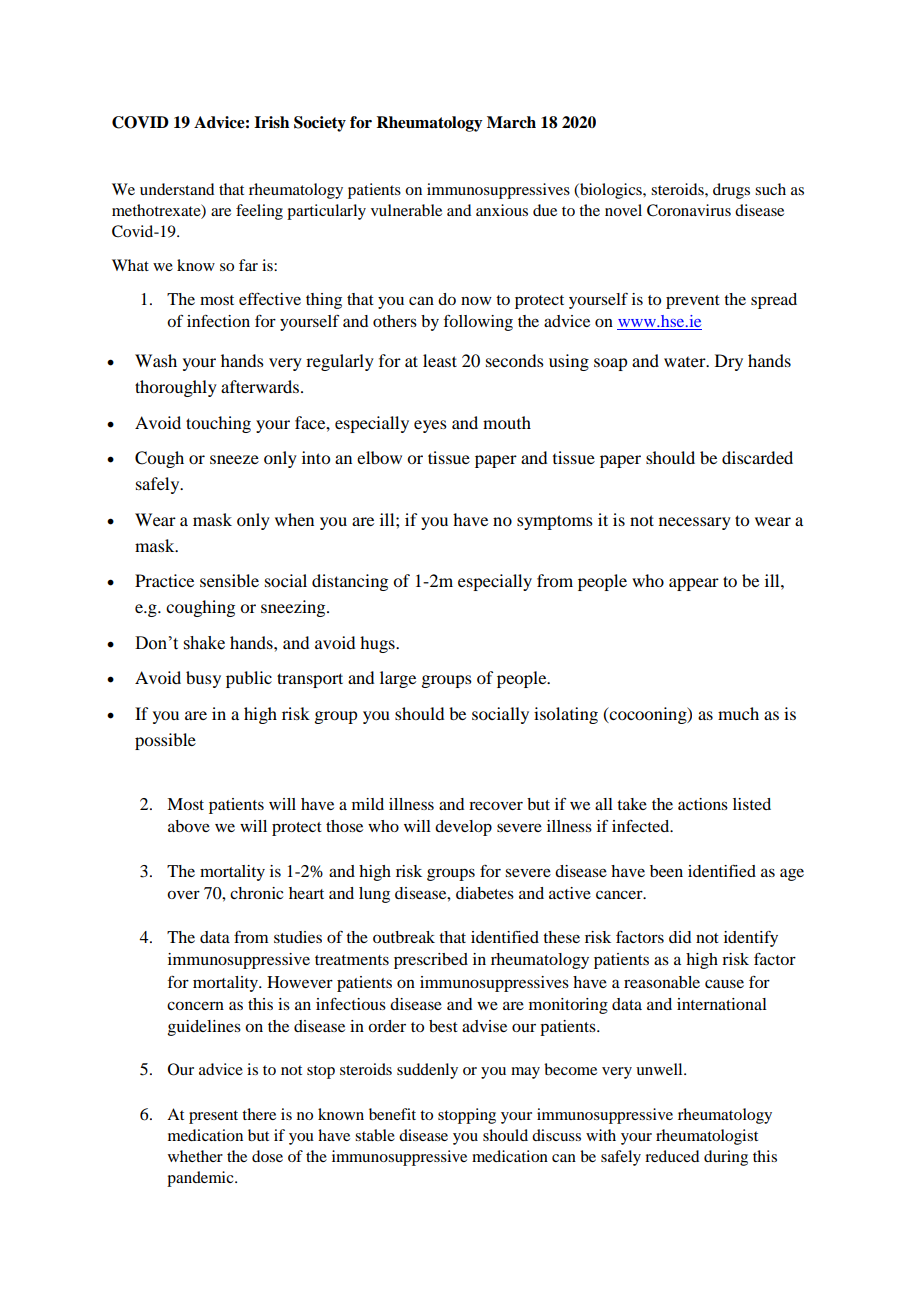 The image size is (924, 1308). I want to click on March, so click(511, 122).
